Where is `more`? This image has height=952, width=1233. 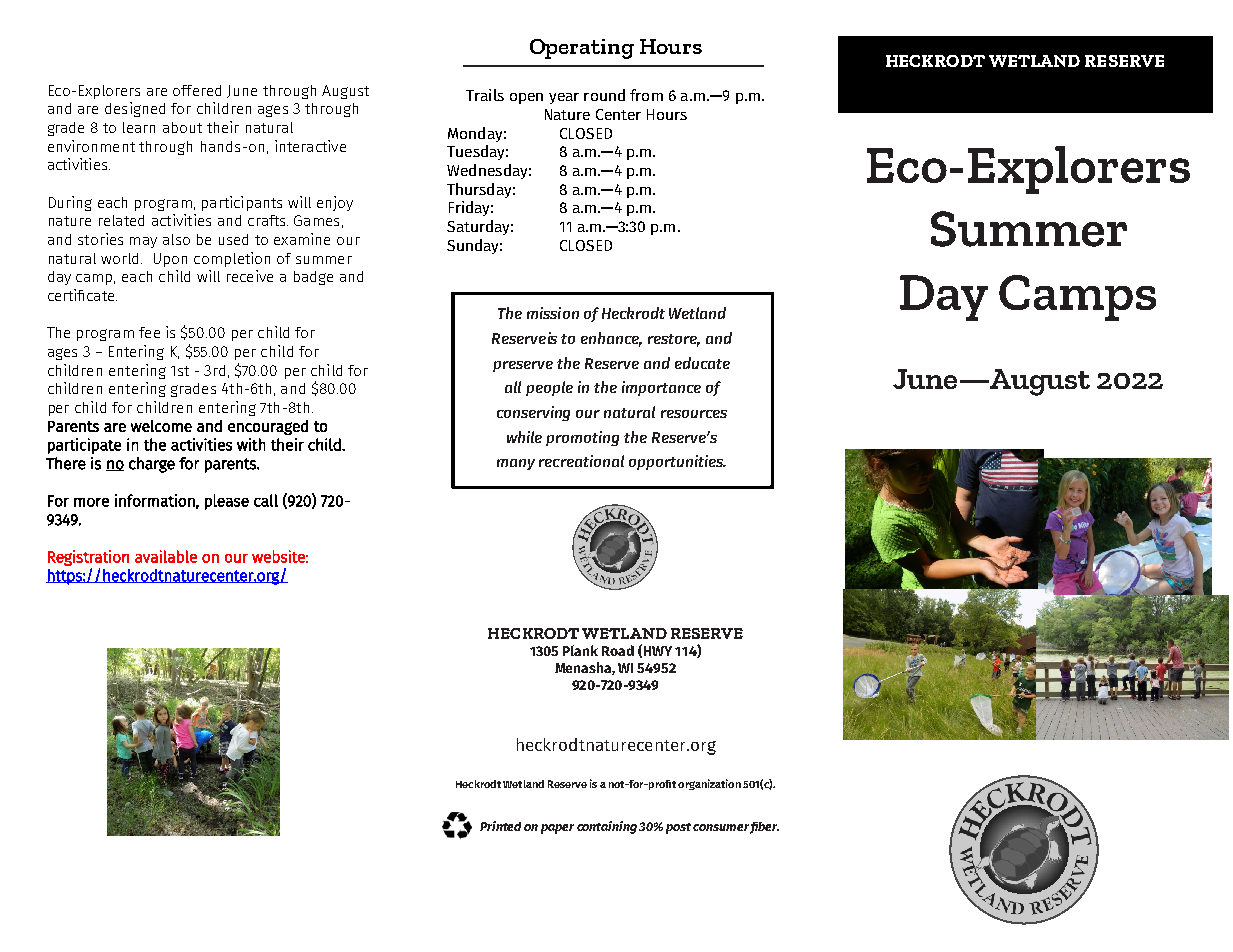
more is located at coordinates (91, 502).
